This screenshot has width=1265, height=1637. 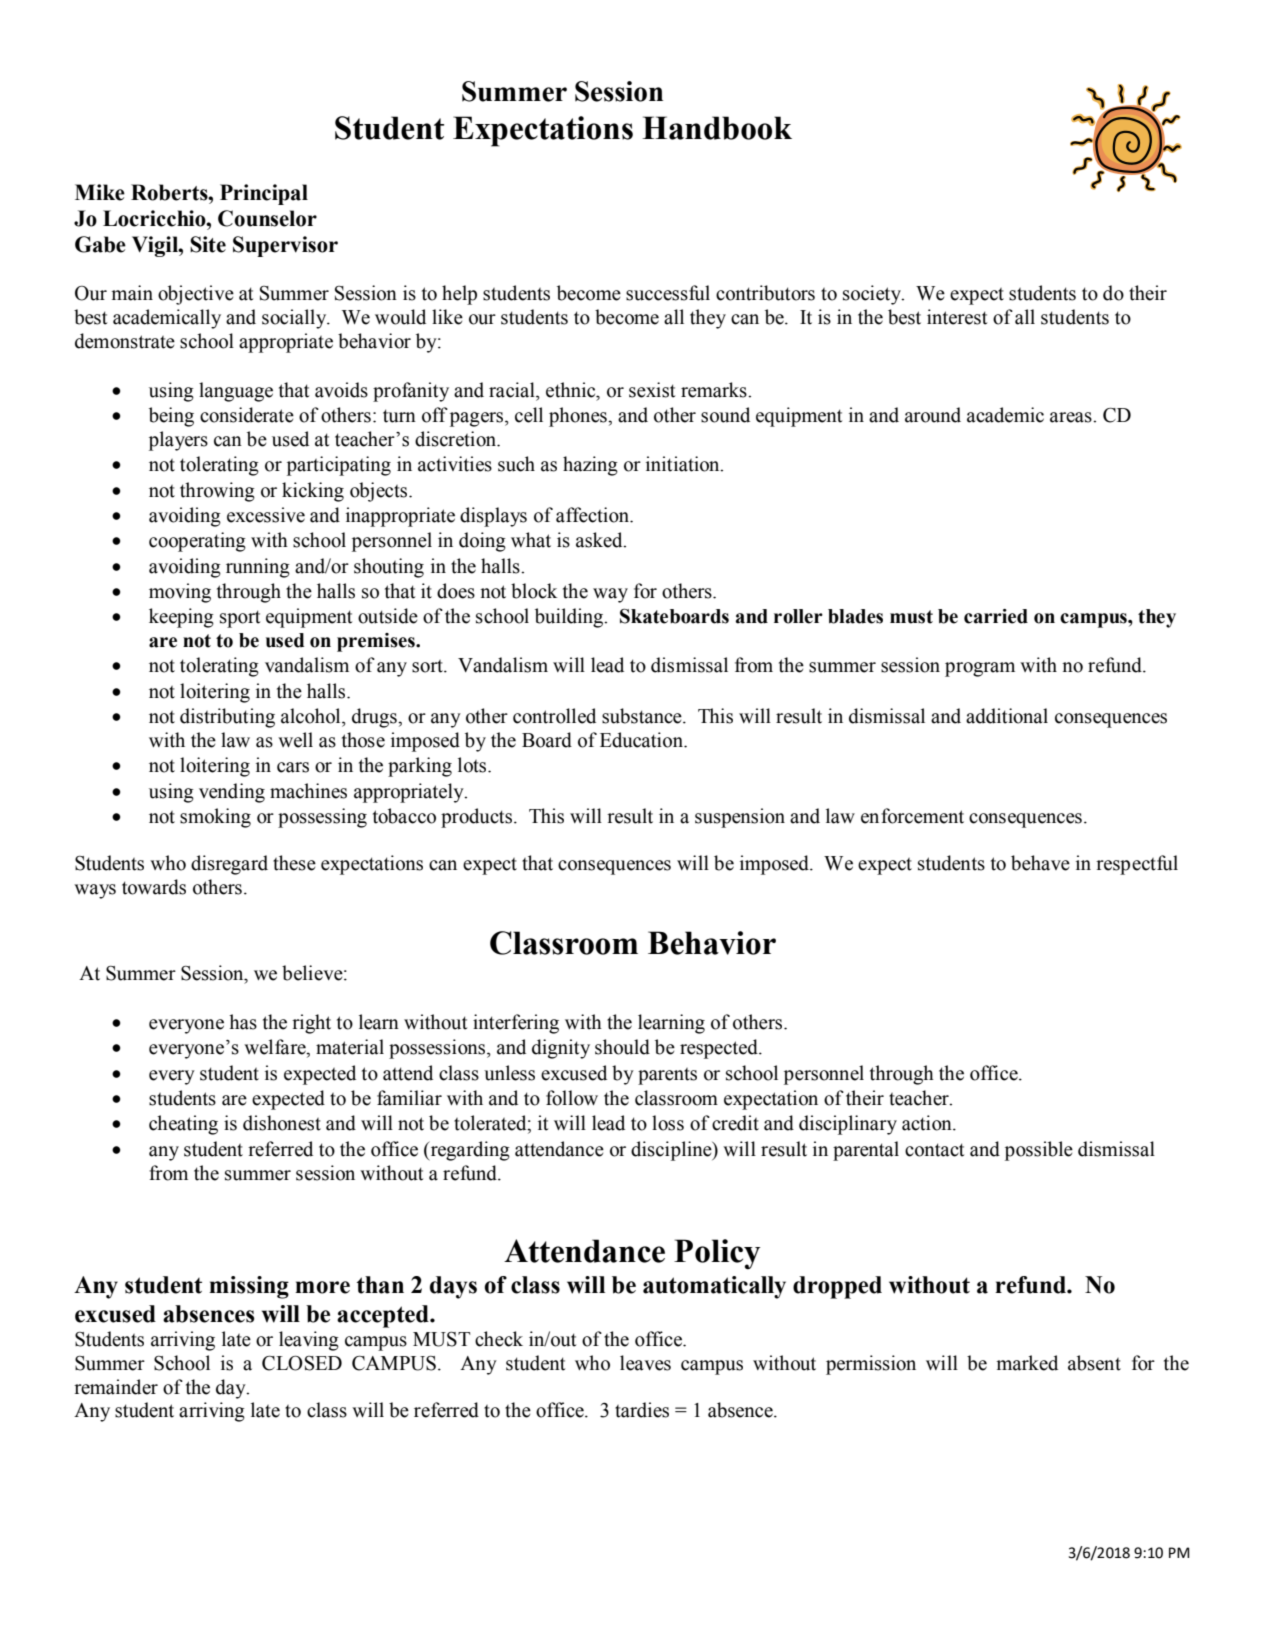 I want to click on carried, so click(x=996, y=616).
